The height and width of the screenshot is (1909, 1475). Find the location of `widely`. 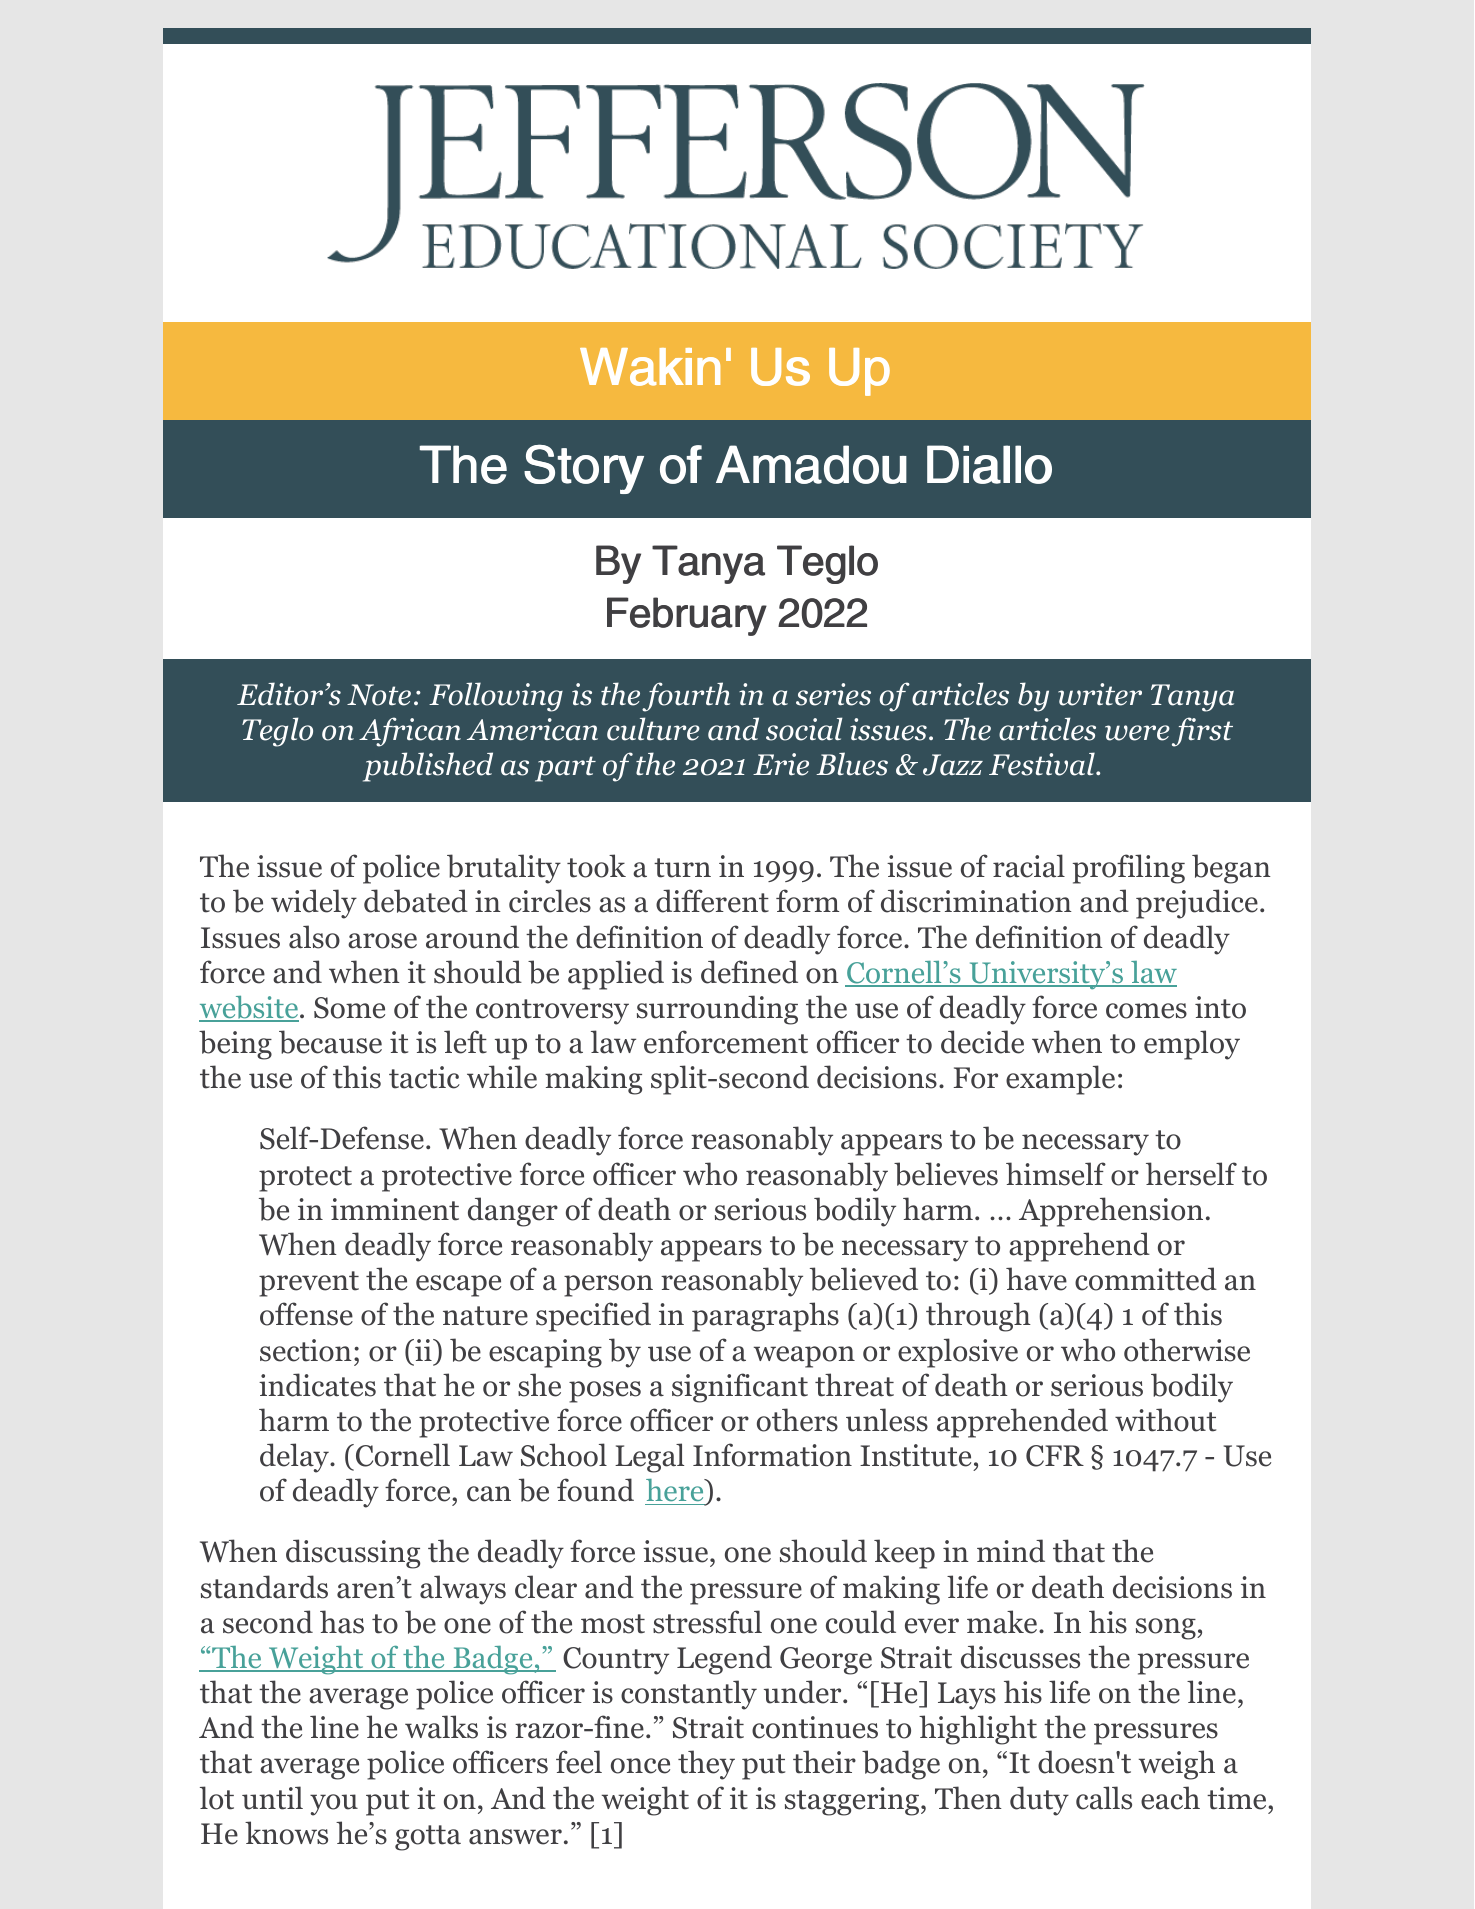

widely is located at coordinates (314, 904).
